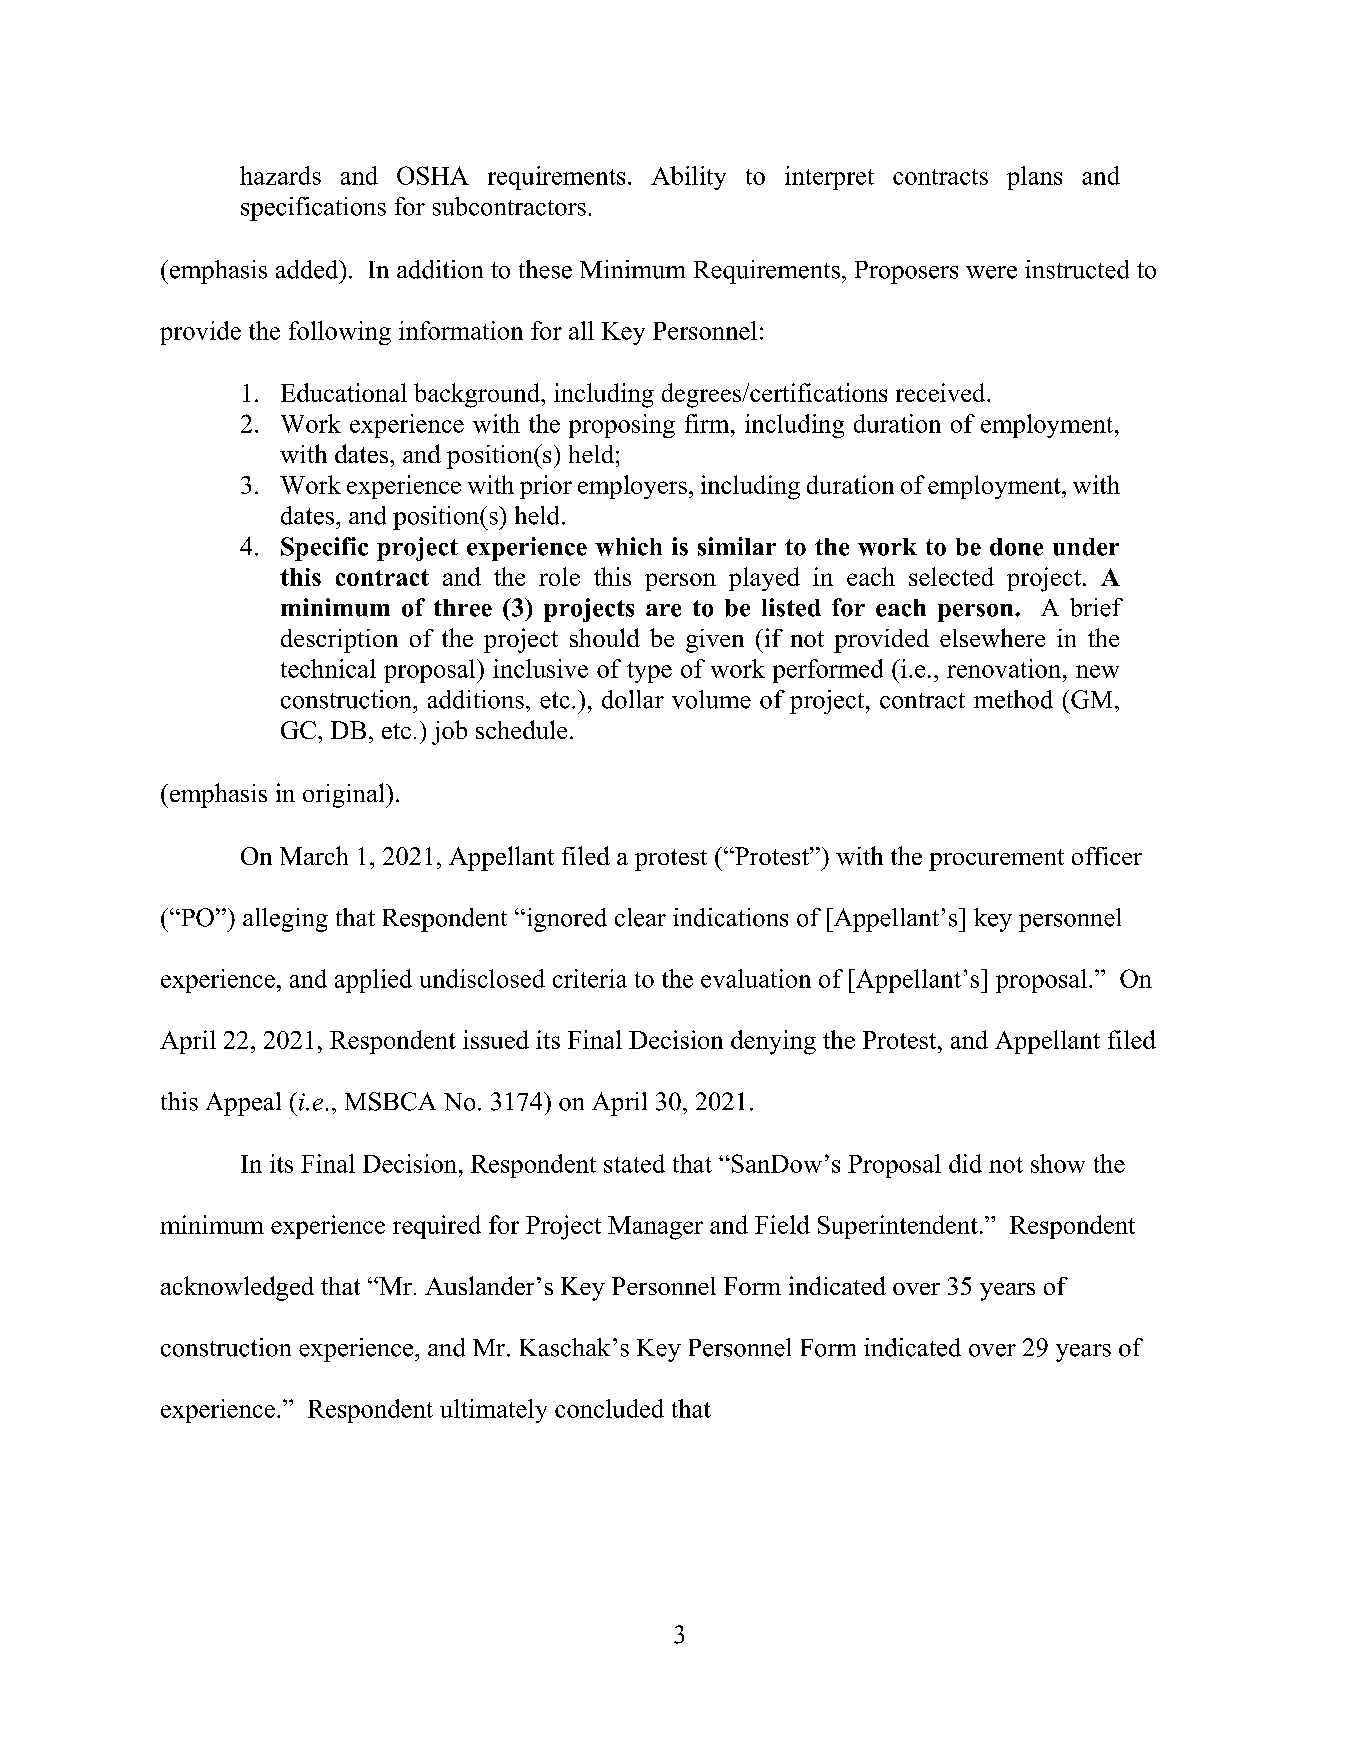 This screenshot has height=1759, width=1360. What do you see at coordinates (237, 1288) in the screenshot?
I see `acknowledged` at bounding box center [237, 1288].
